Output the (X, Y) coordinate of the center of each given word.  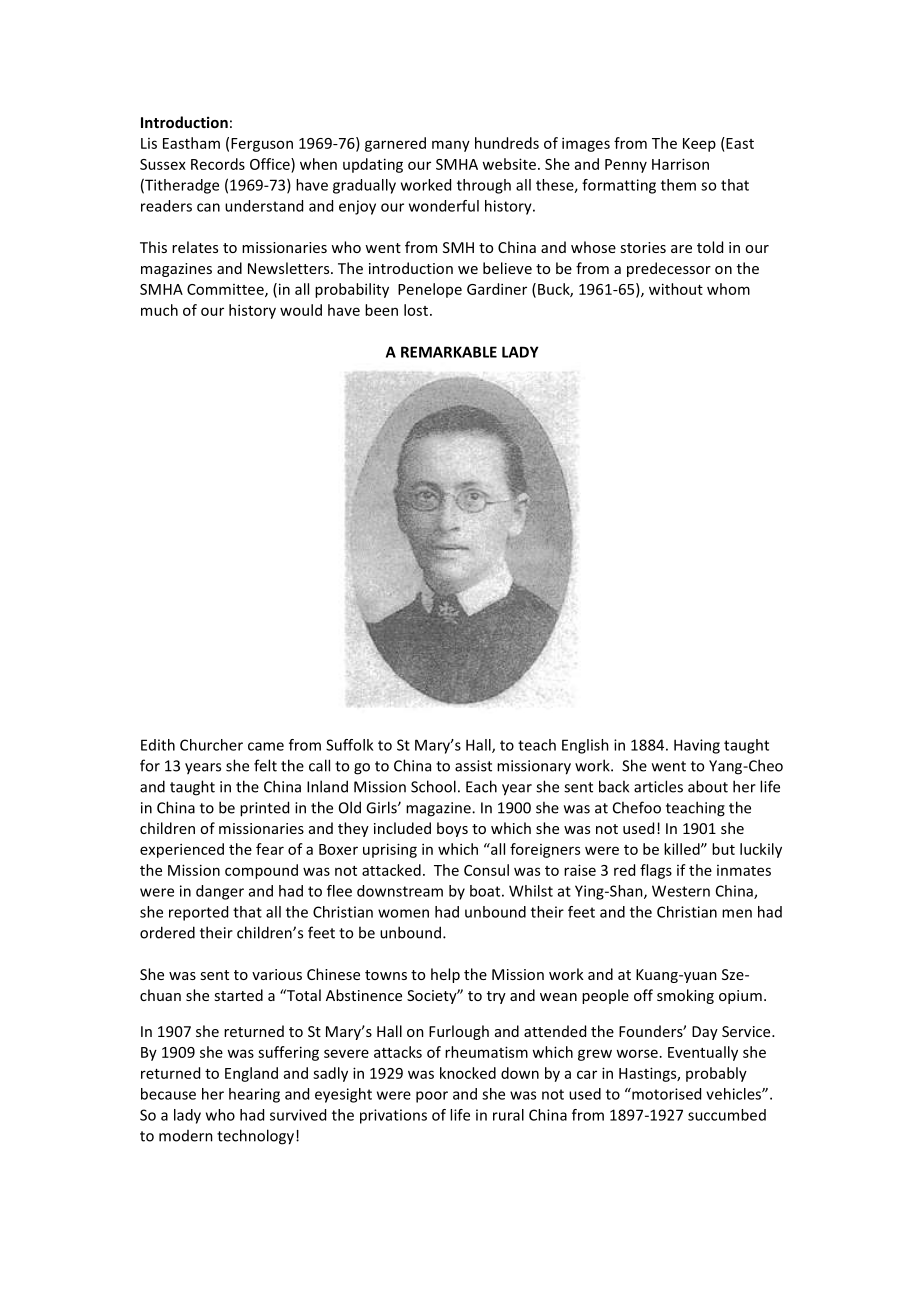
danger (220, 892)
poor (432, 1097)
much (159, 310)
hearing (254, 1095)
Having (697, 746)
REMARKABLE (449, 352)
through (484, 186)
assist (473, 766)
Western (681, 891)
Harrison (680, 164)
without (676, 289)
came (266, 746)
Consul (486, 870)
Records (218, 164)
